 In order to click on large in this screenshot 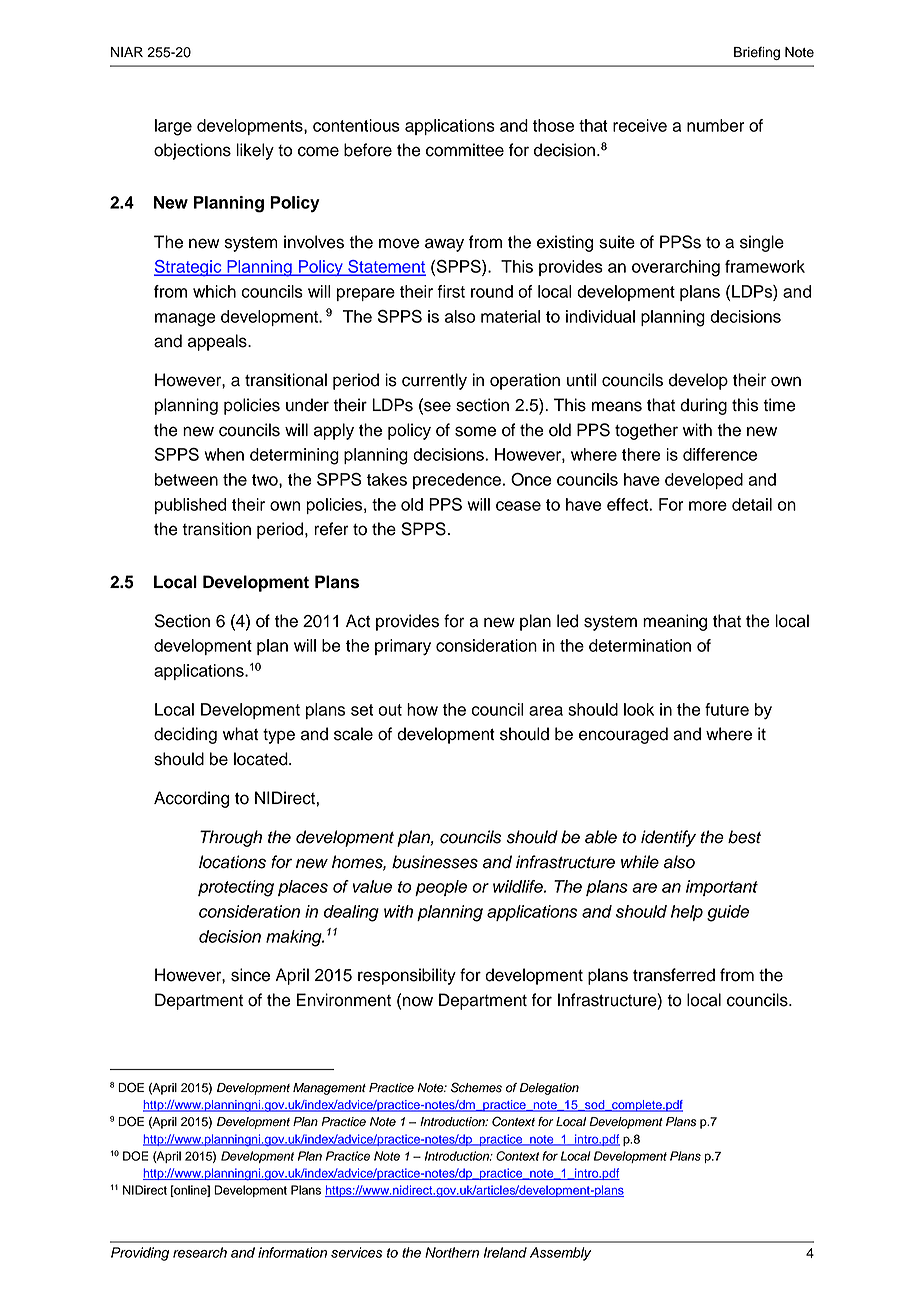, I will do `click(173, 127)`.
